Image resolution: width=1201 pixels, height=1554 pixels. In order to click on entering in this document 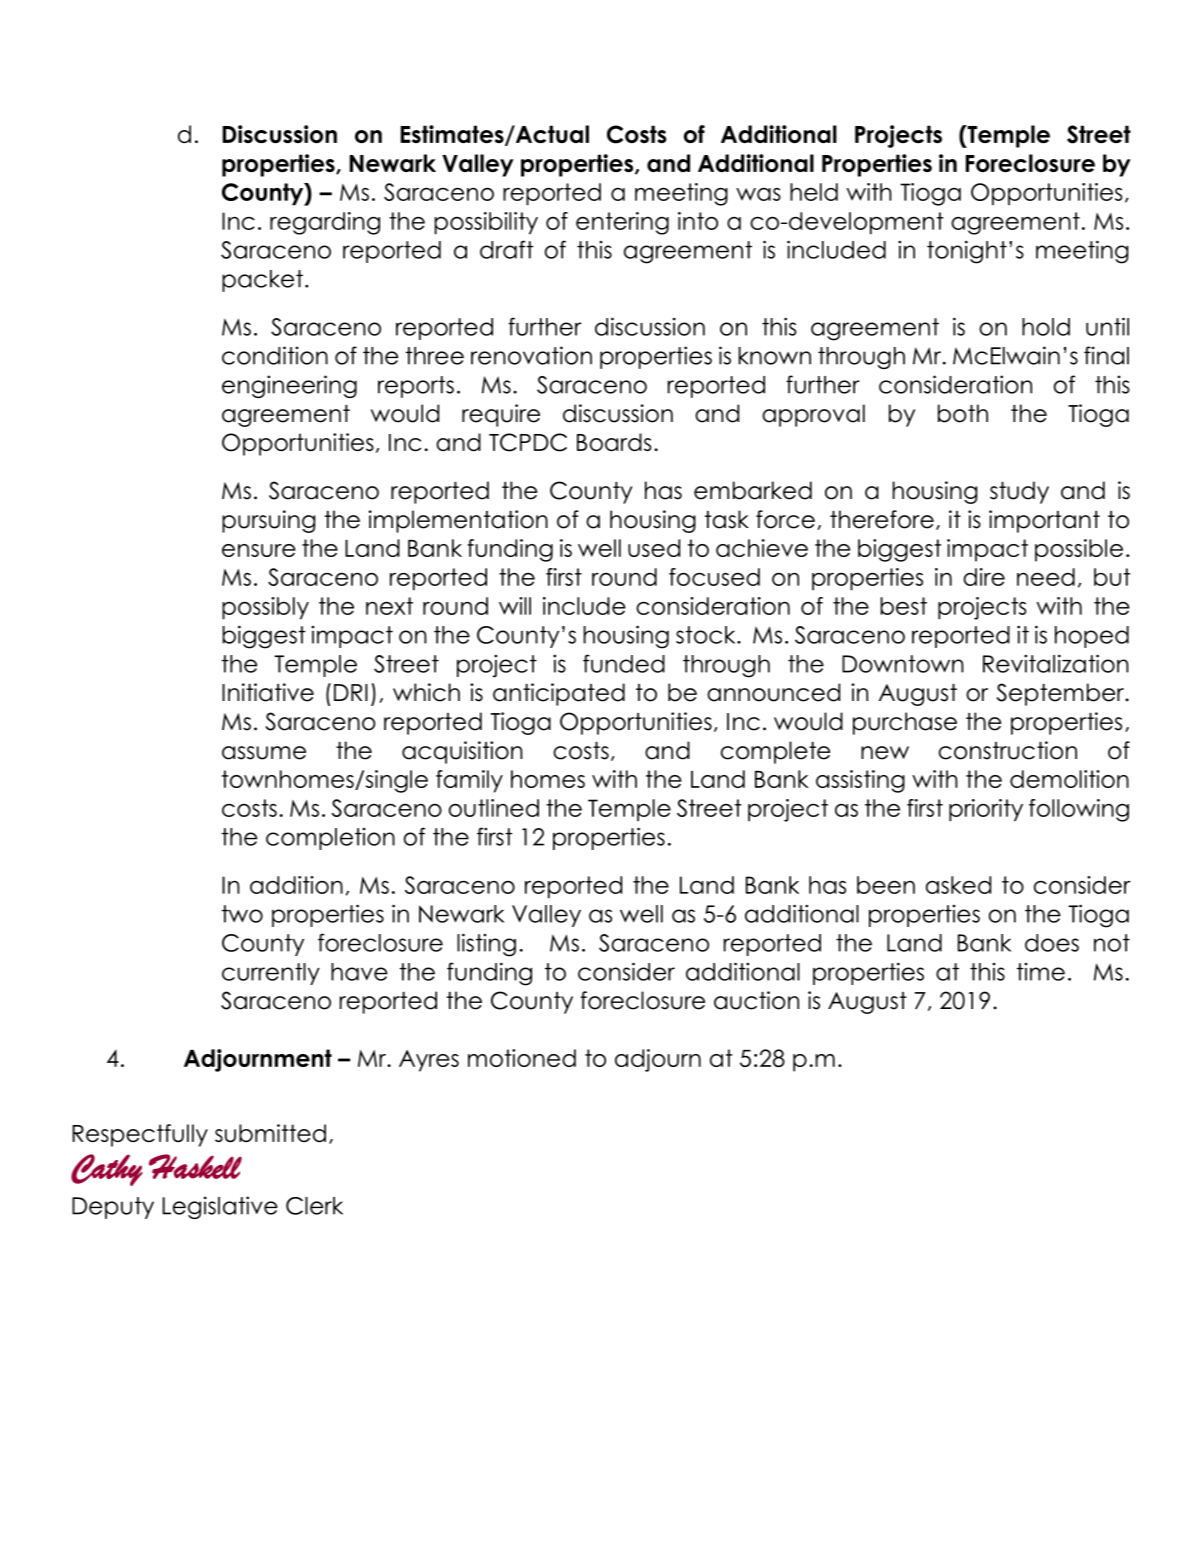, I will do `click(622, 223)`.
